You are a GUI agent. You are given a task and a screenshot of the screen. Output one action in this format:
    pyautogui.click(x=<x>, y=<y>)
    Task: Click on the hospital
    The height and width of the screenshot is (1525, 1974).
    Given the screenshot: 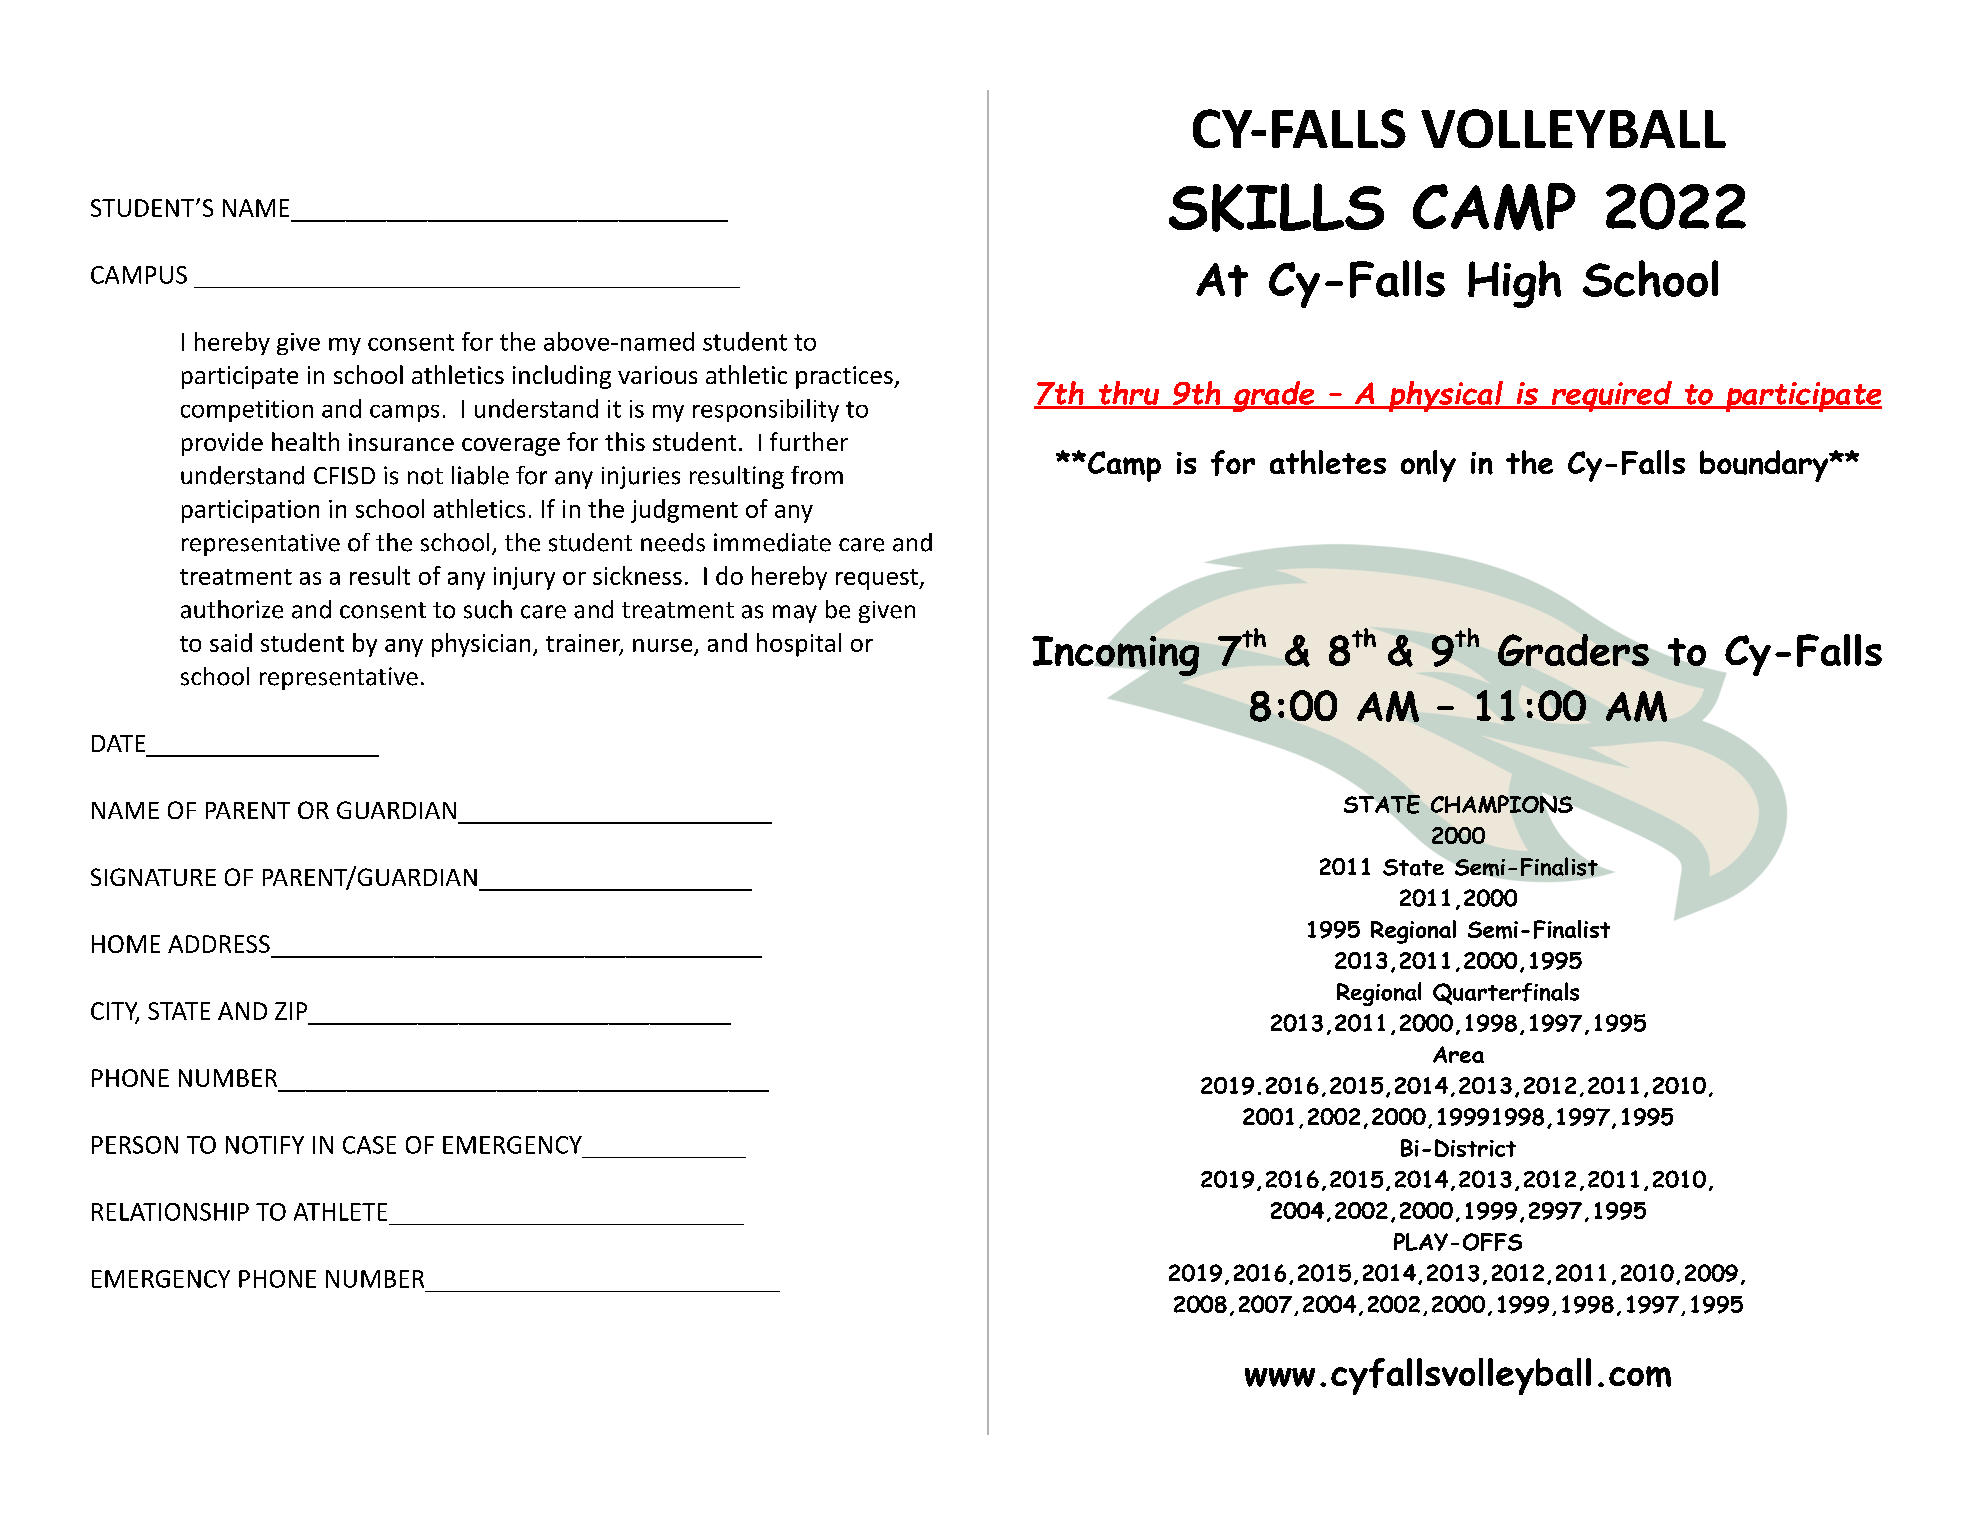 What is the action you would take?
    pyautogui.click(x=799, y=645)
